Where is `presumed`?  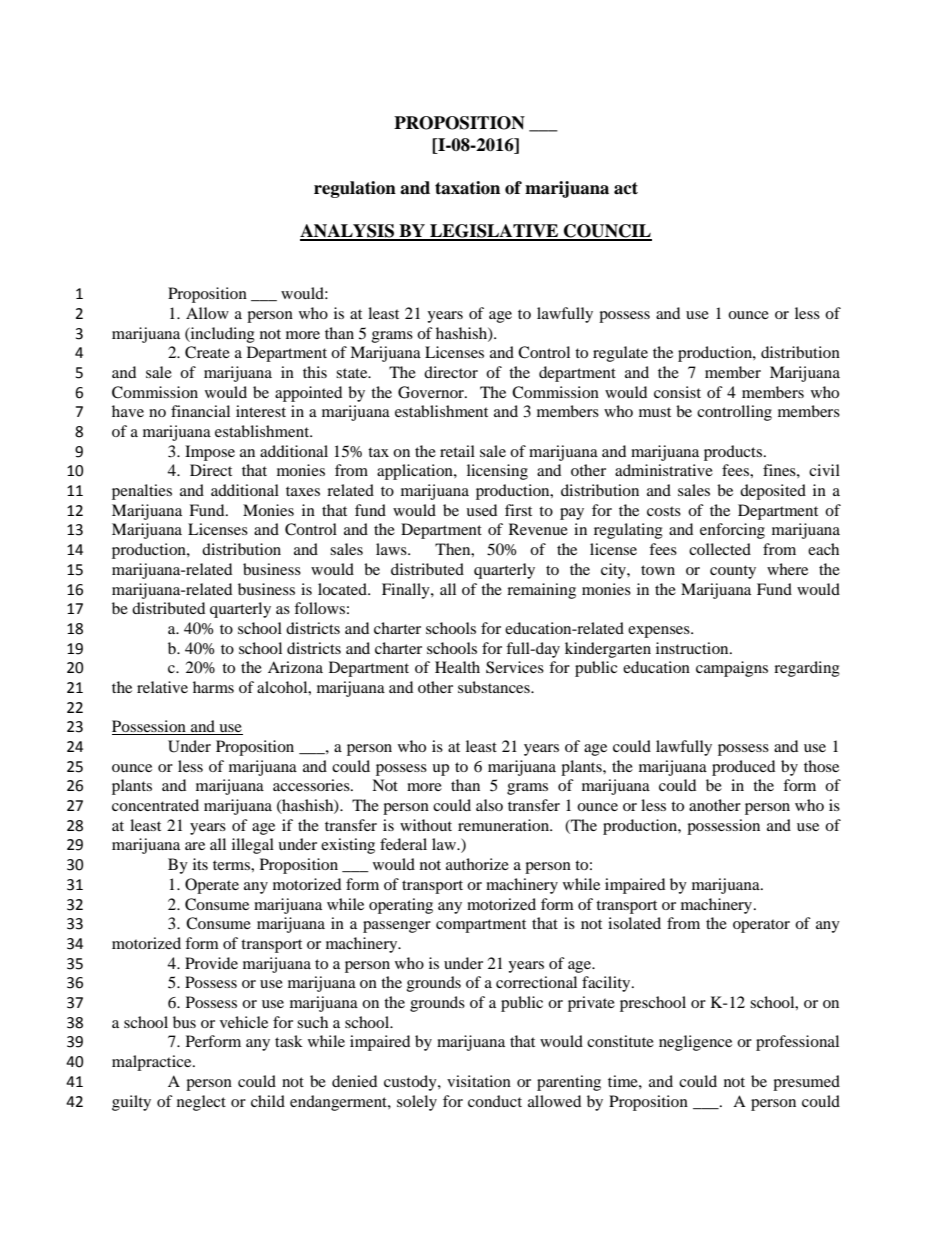
presumed is located at coordinates (806, 1083).
